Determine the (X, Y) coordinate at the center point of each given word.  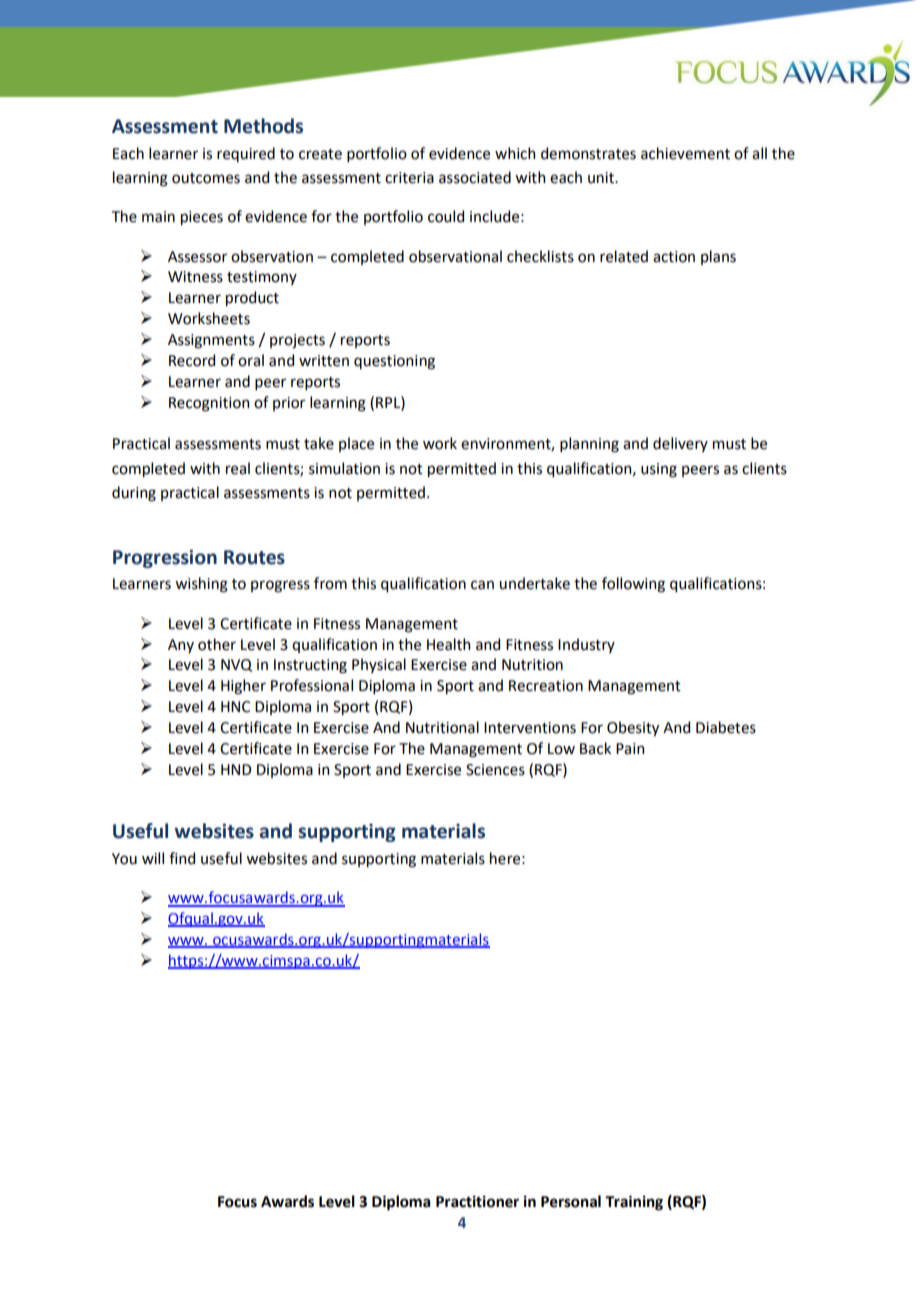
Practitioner (477, 1202)
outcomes (206, 178)
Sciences (495, 770)
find (182, 858)
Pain (630, 749)
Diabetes (726, 727)
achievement (685, 153)
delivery (680, 444)
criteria (409, 178)
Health (448, 644)
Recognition (209, 404)
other (217, 644)
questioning (394, 362)
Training (634, 1203)
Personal (571, 1201)
